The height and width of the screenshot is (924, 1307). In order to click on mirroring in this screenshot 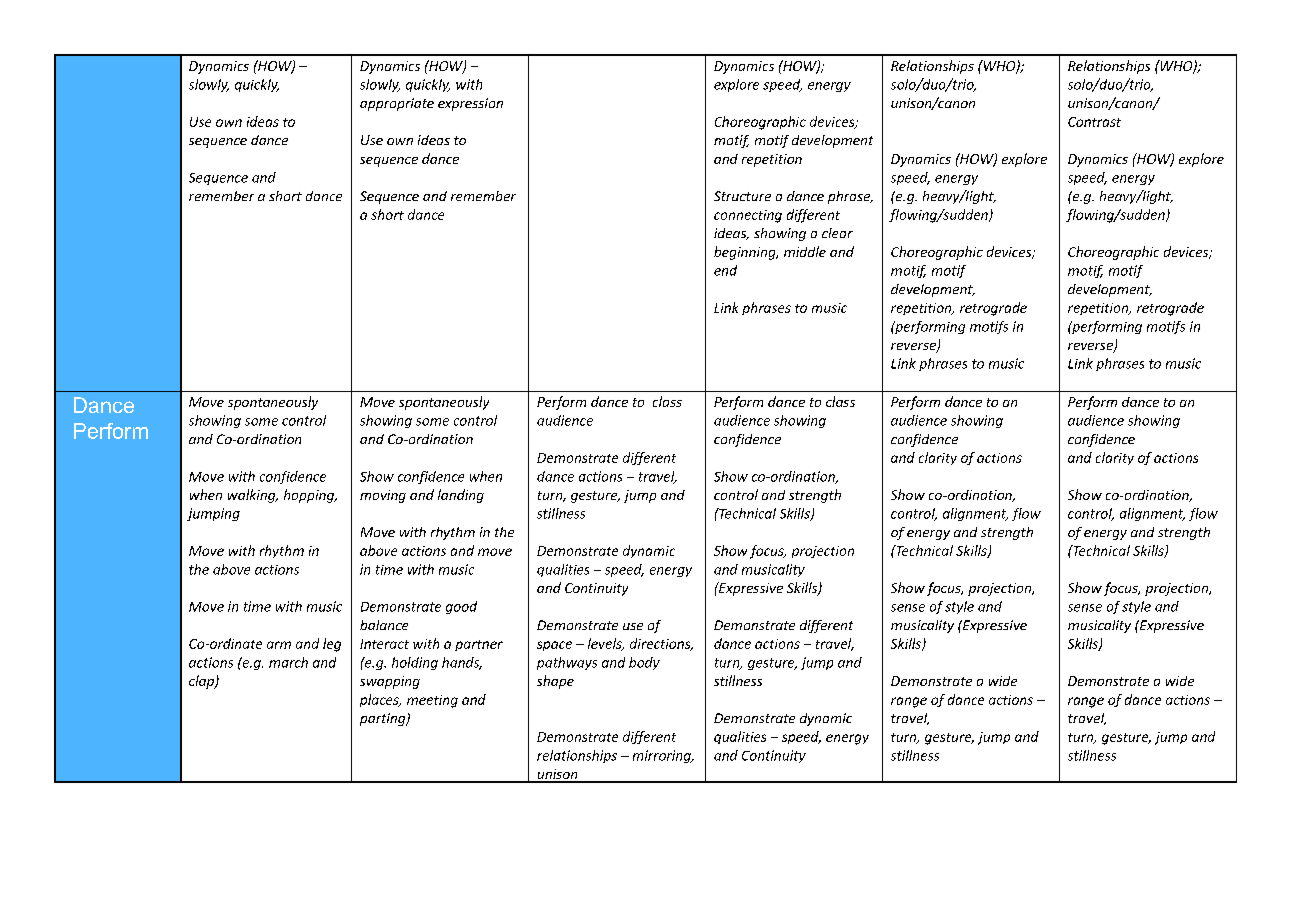, I will do `click(663, 756)`.
